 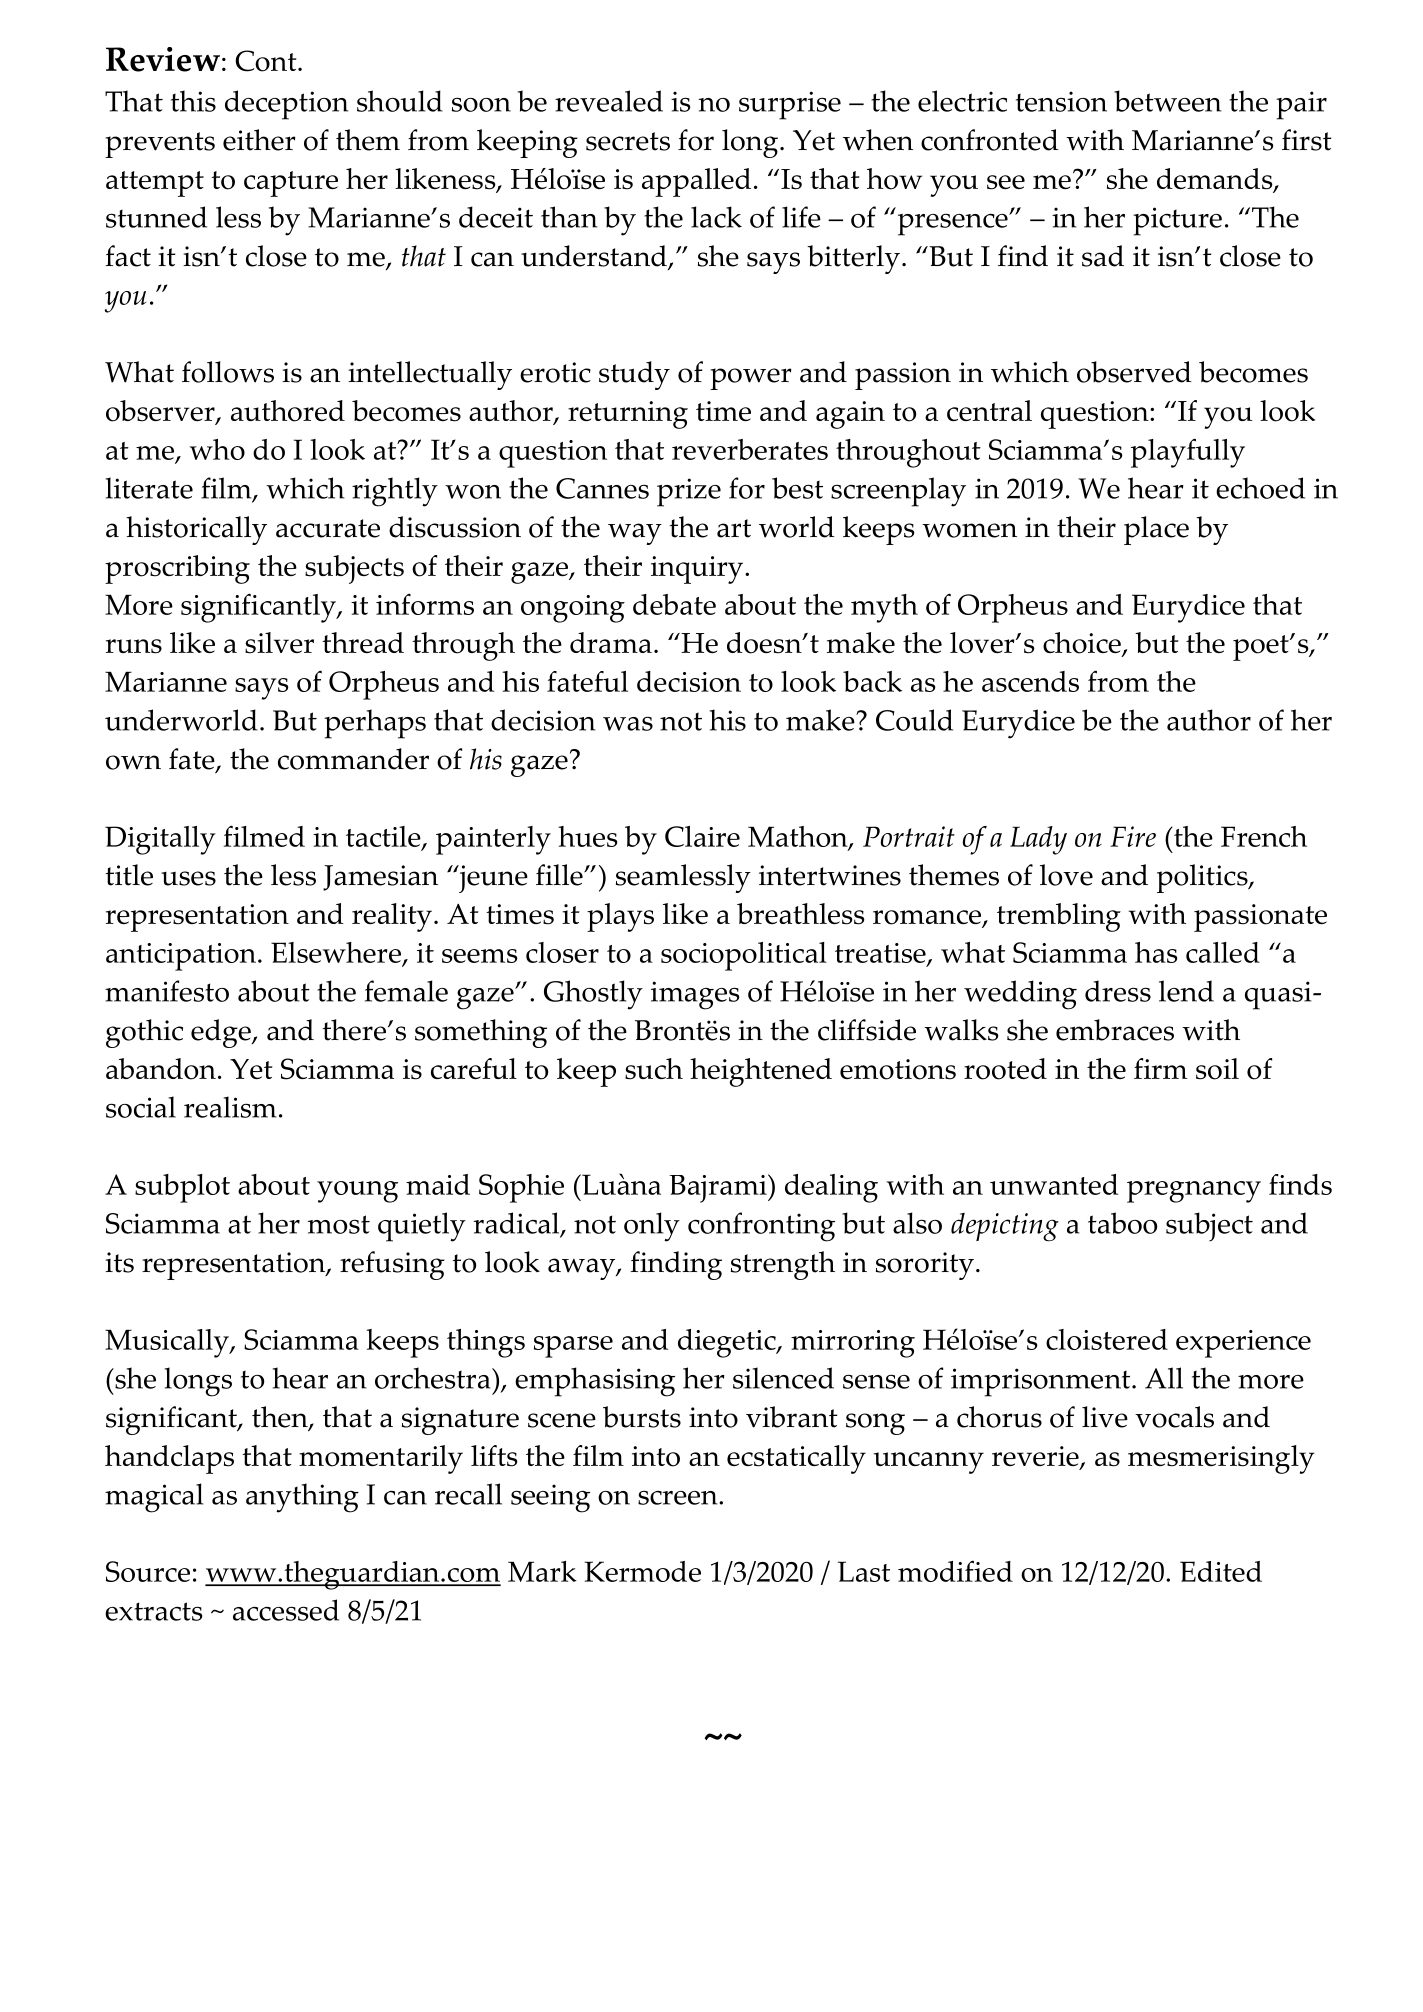 I want to click on subplot, so click(x=182, y=1188).
